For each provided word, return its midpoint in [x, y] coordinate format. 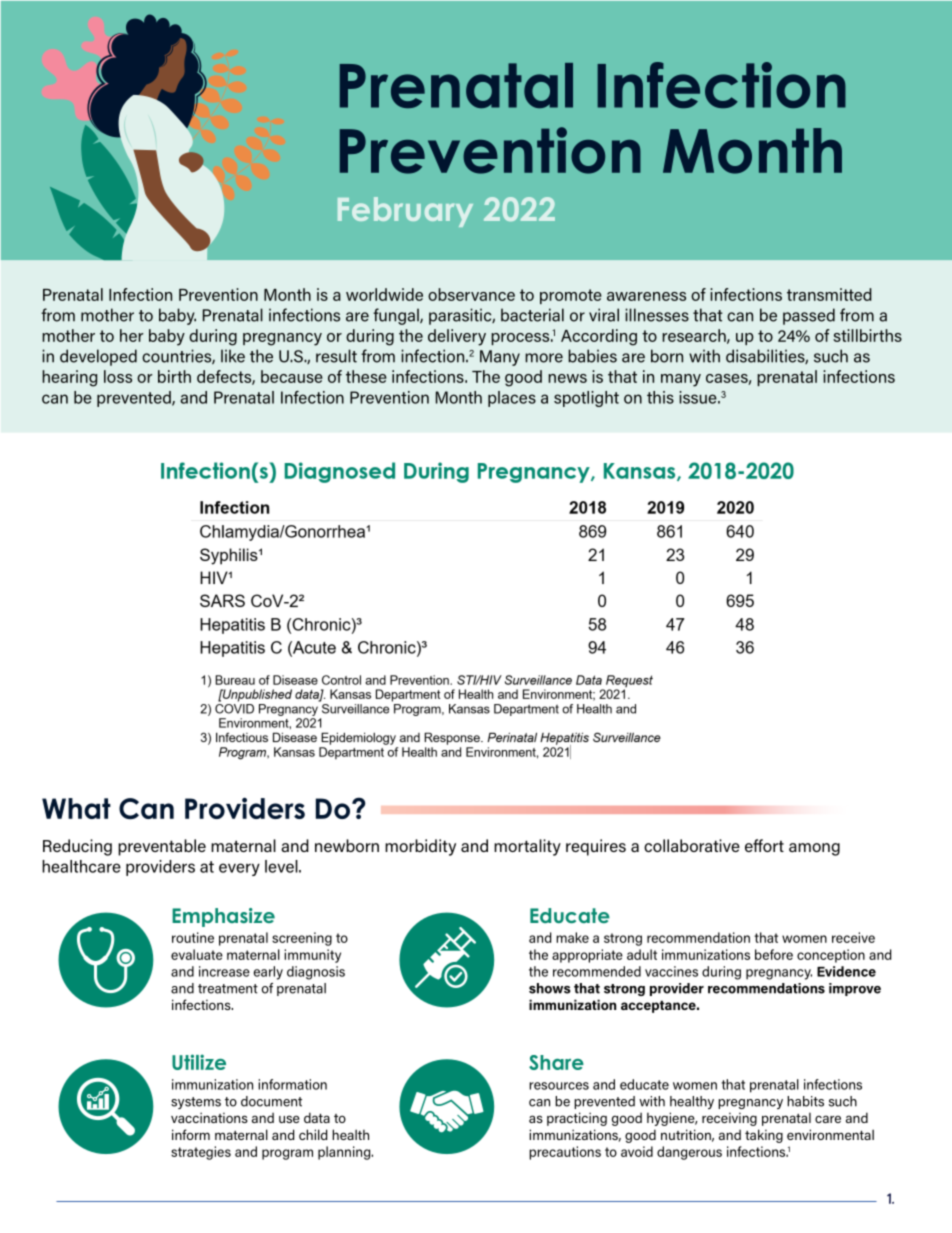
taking [764, 1136]
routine [193, 937]
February [405, 212]
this [660, 397]
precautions [565, 1153]
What [76, 808]
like [233, 356]
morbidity [420, 847]
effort [764, 845]
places [512, 399]
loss [118, 376]
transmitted [829, 294]
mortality [527, 847]
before [774, 954]
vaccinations [209, 1117]
